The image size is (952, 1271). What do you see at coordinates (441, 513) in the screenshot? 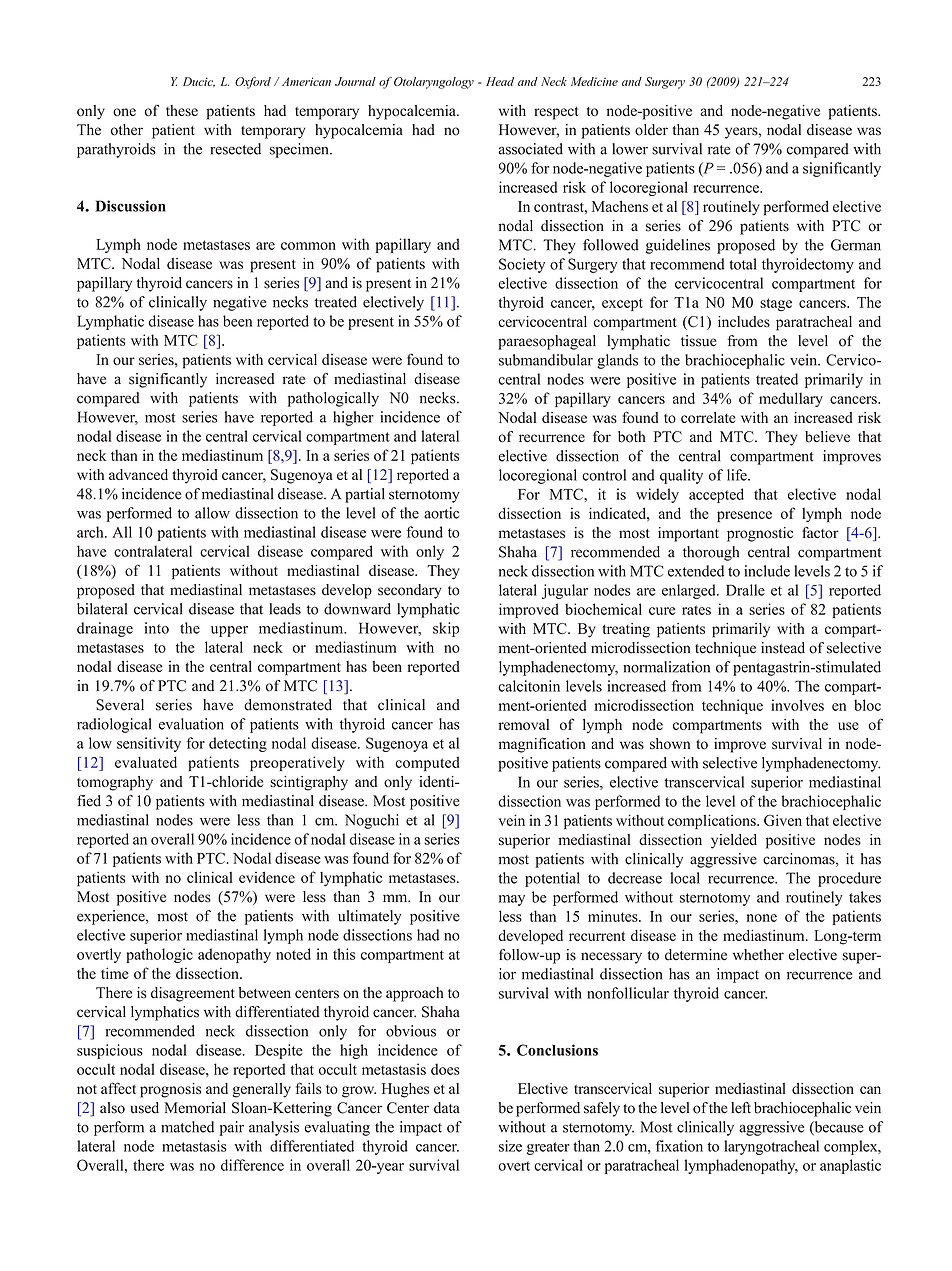
I see `aortic` at bounding box center [441, 513].
